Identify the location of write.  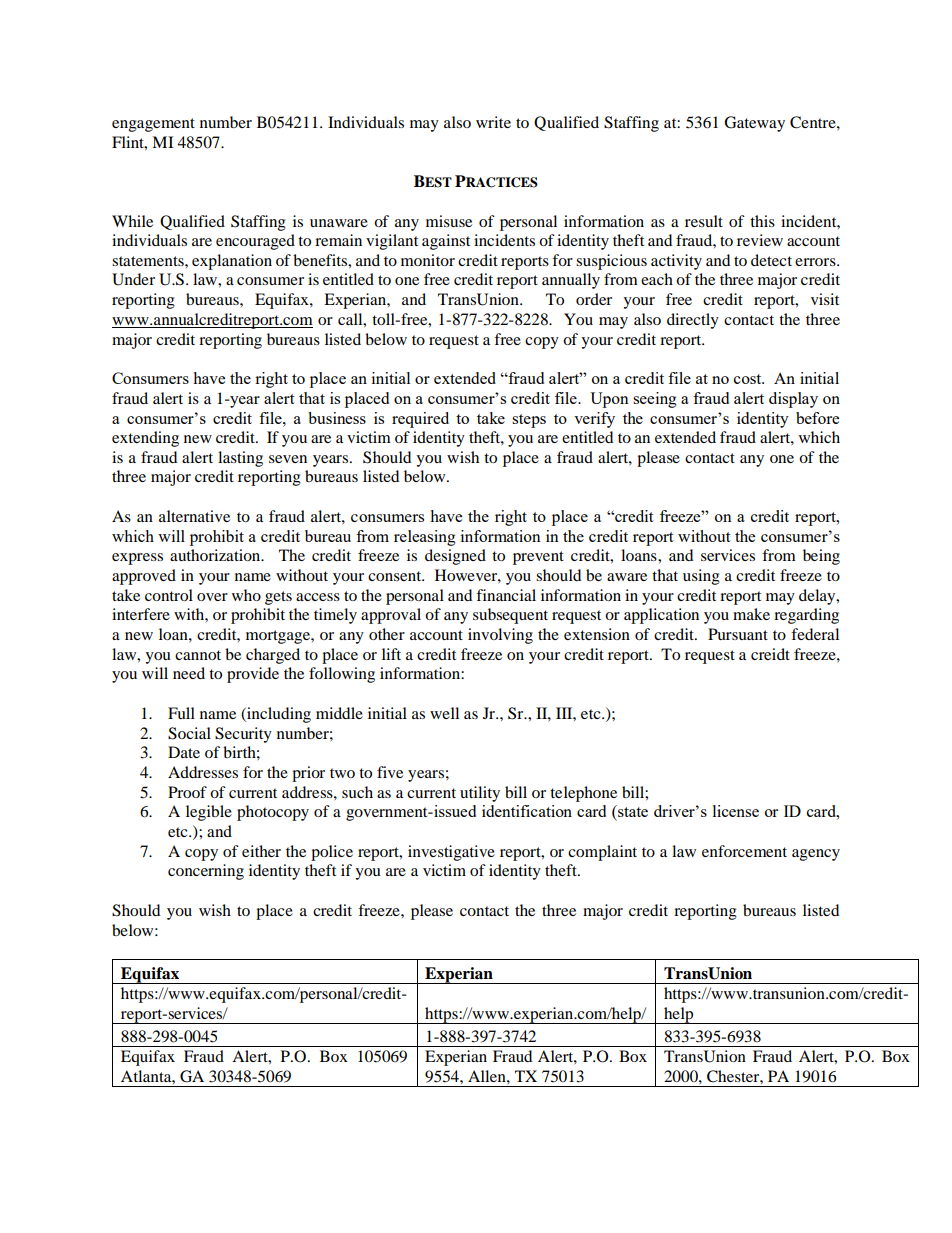
(493, 122).
